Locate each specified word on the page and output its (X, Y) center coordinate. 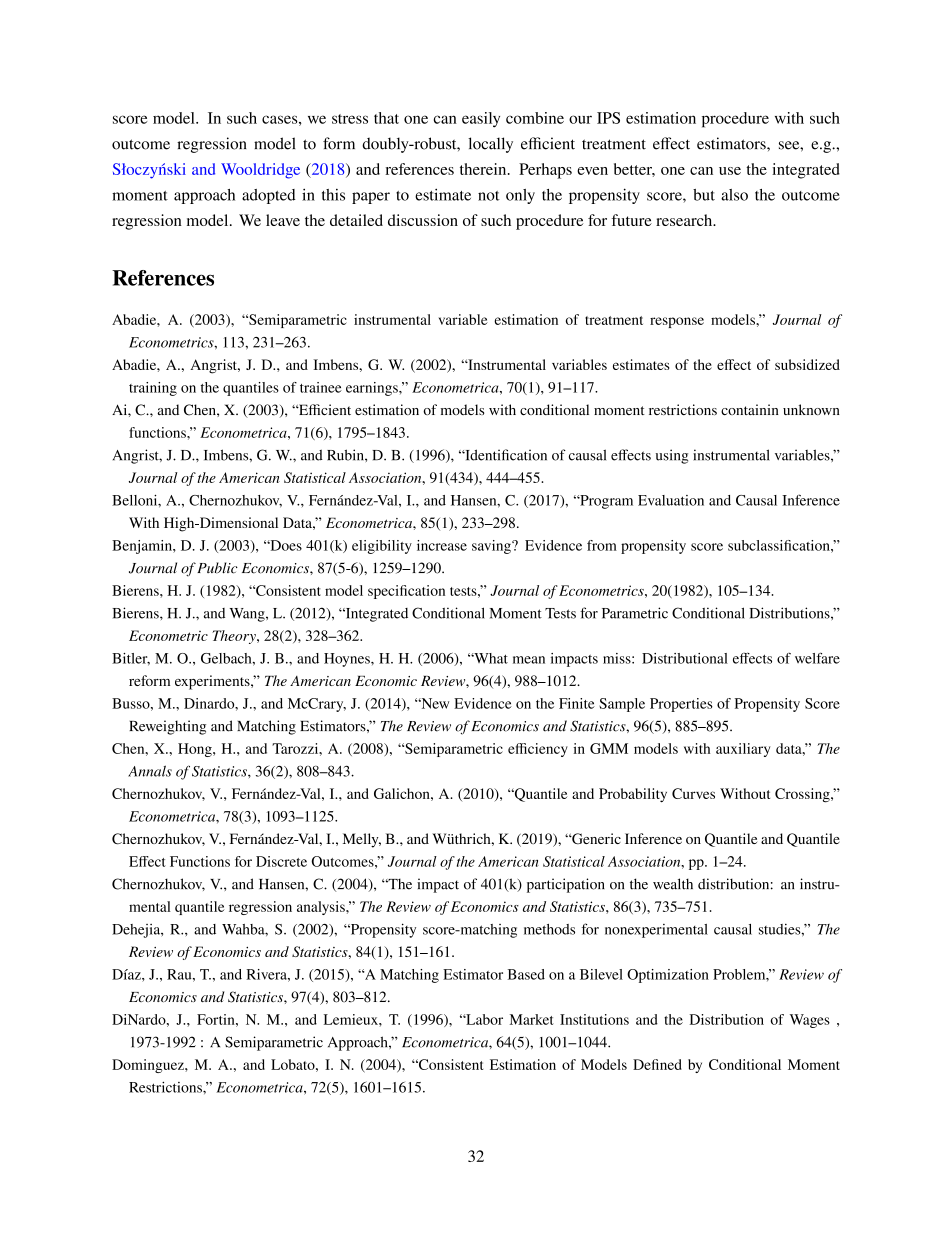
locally (490, 145)
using (672, 456)
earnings (373, 389)
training (153, 389)
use (730, 171)
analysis (322, 908)
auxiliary (743, 750)
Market (532, 1019)
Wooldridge (260, 171)
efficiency (538, 750)
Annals (150, 771)
